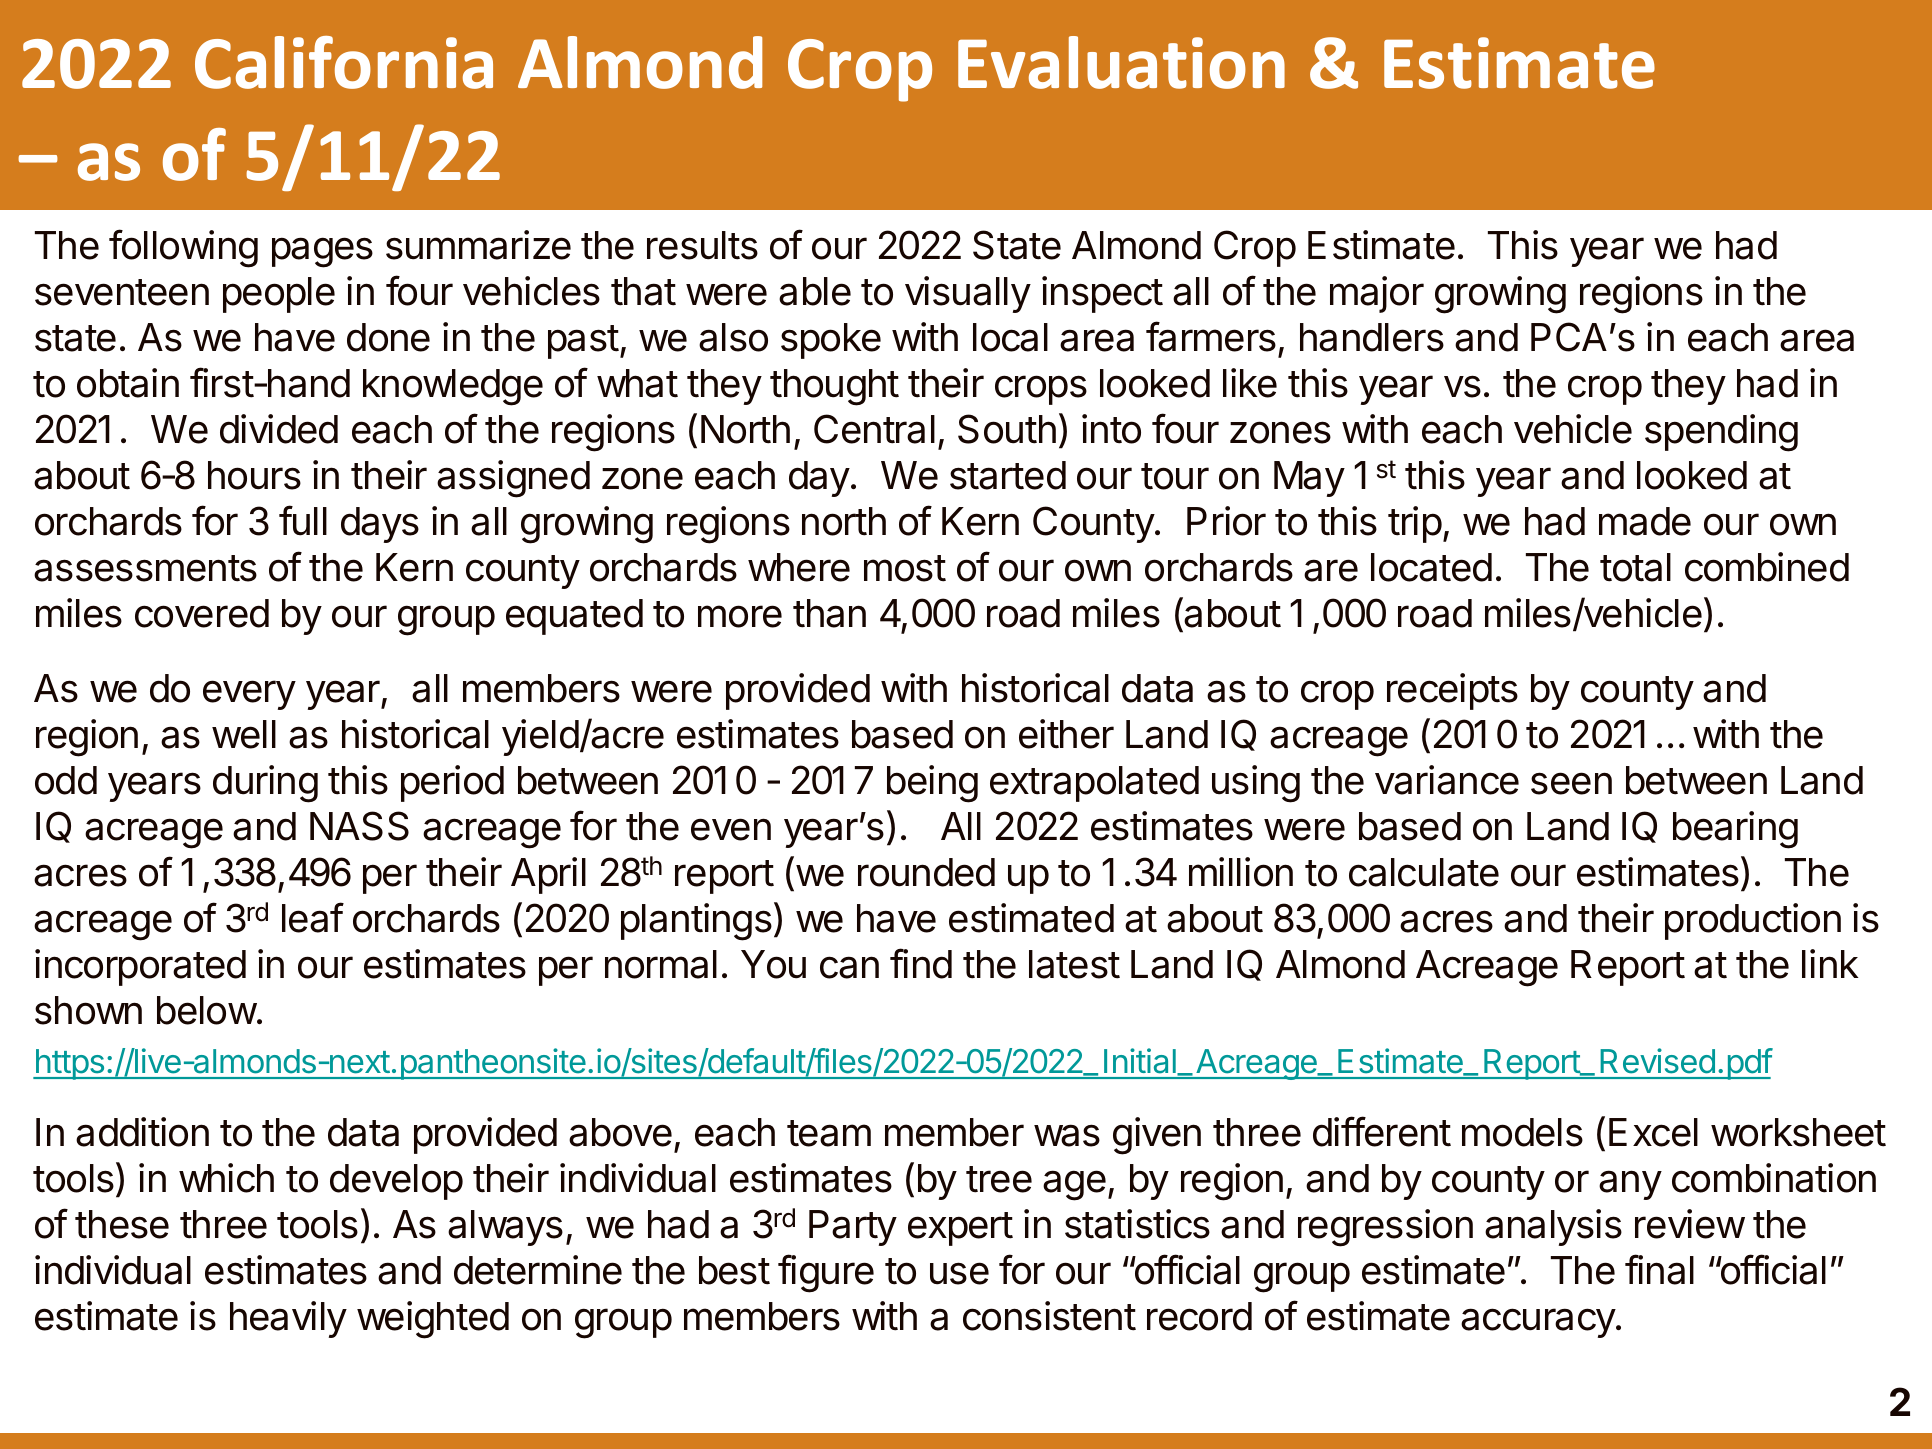  I want to click on Evaluation, so click(1121, 62).
